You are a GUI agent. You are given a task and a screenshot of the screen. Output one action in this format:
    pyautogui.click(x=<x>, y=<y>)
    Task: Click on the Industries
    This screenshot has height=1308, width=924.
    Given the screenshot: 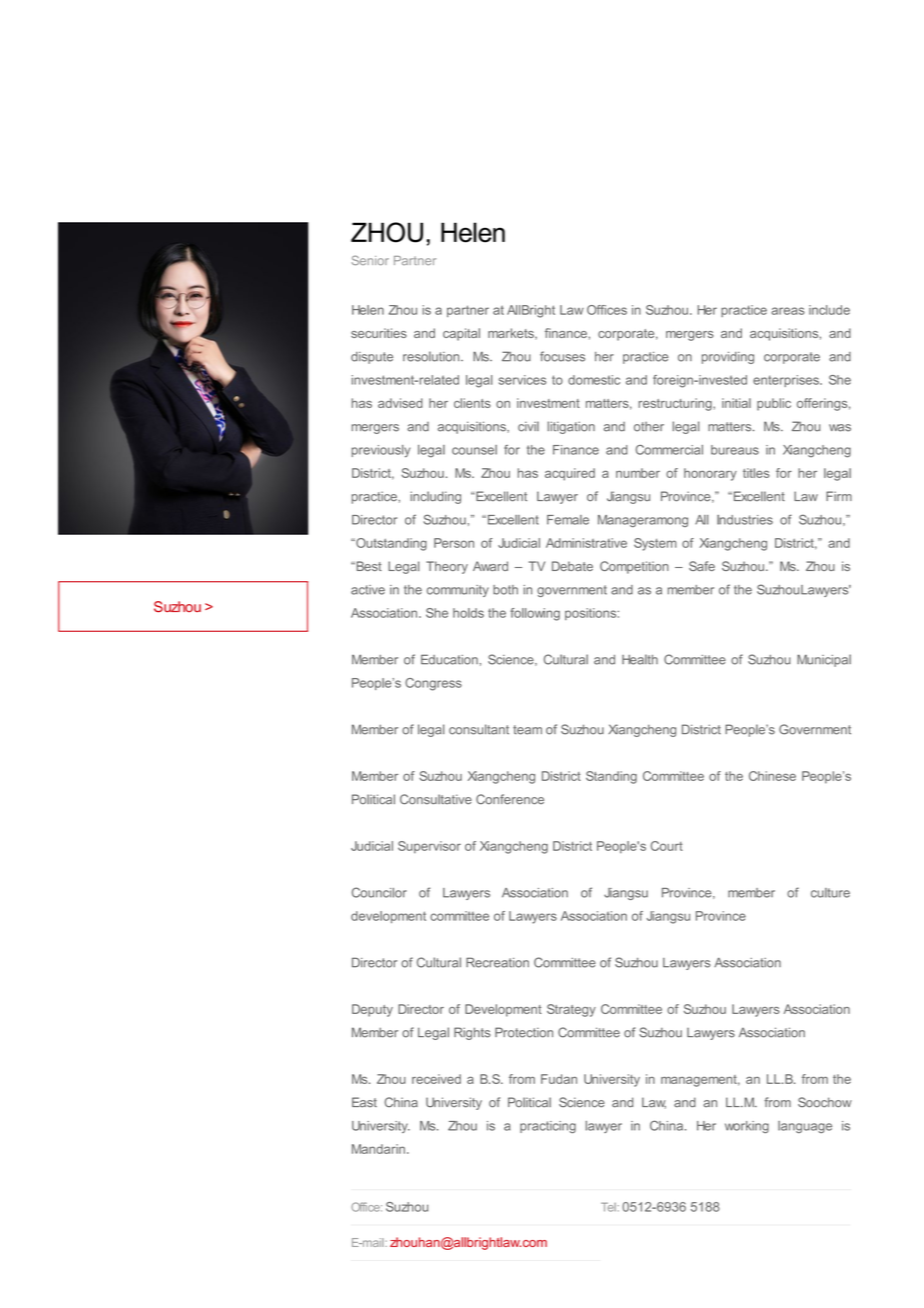 What is the action you would take?
    pyautogui.click(x=745, y=520)
